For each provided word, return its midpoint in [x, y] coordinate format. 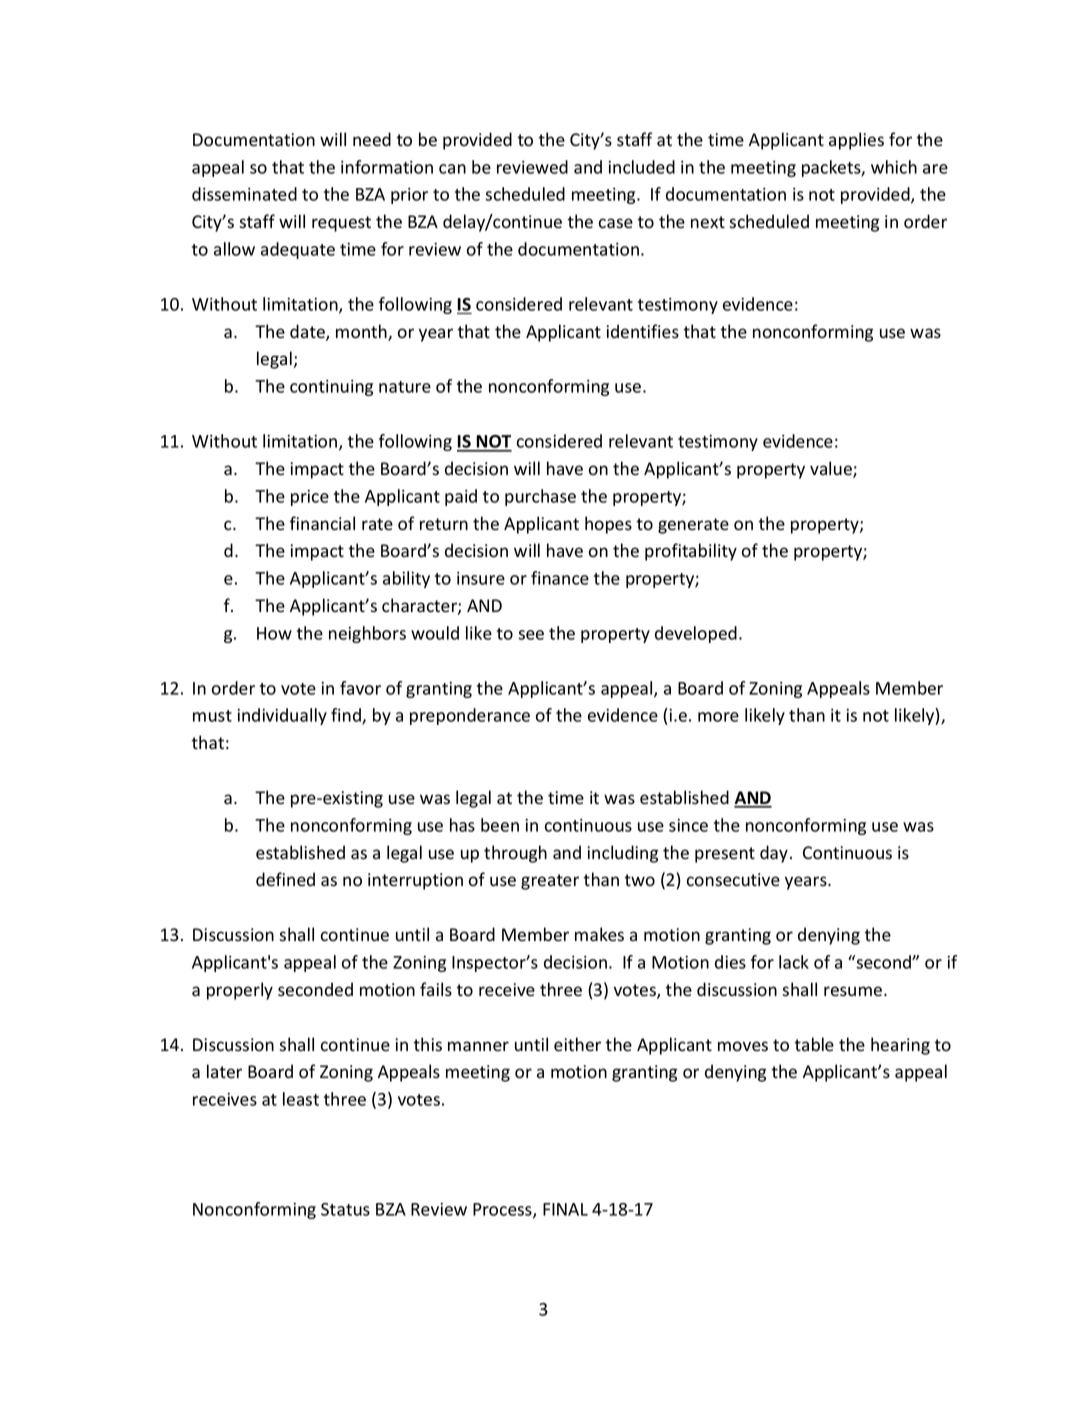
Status [345, 1209]
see [531, 635]
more [718, 717]
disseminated [244, 194]
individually [282, 716]
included [641, 167]
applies [856, 141]
